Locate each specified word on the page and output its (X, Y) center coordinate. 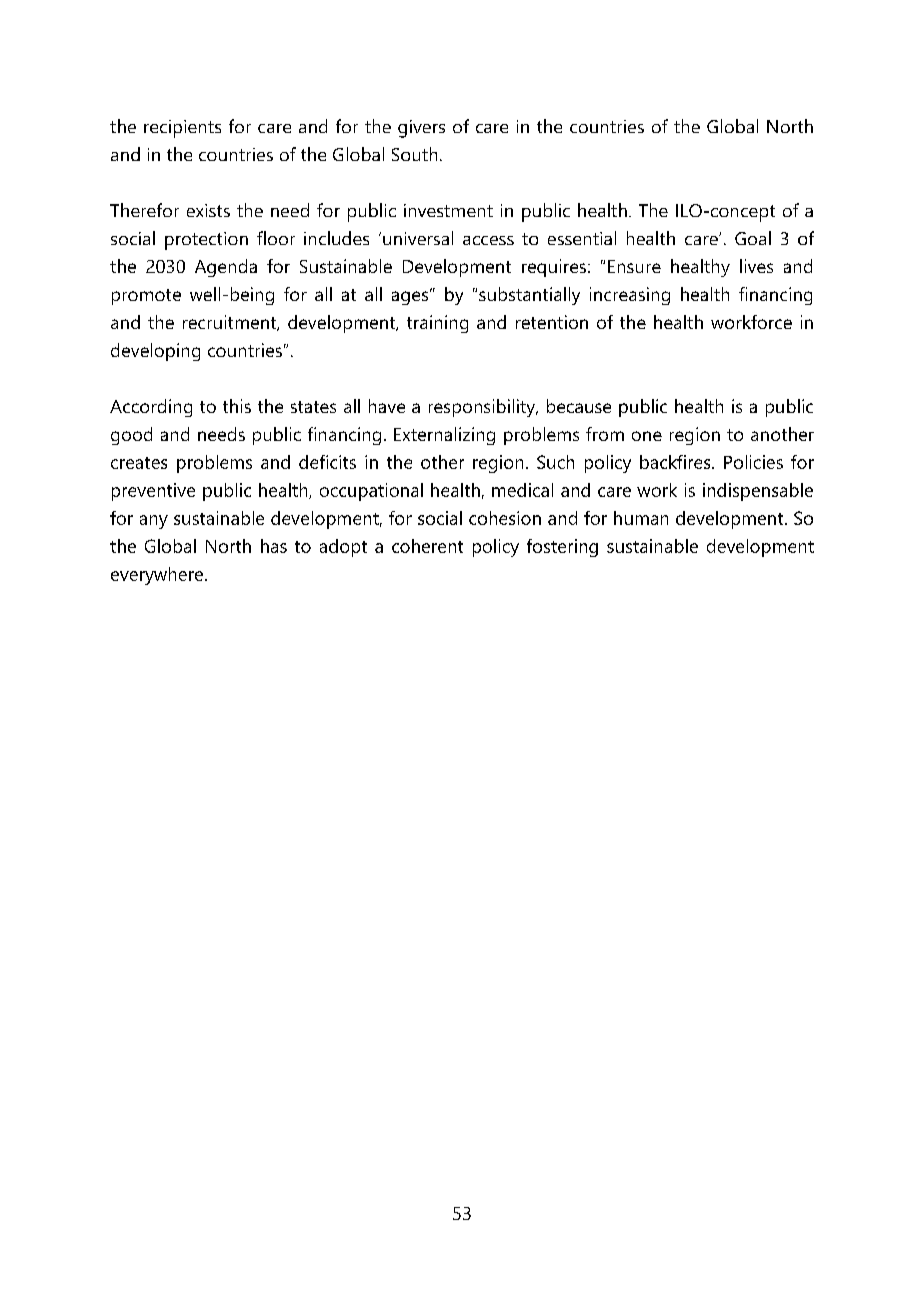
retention (552, 322)
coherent (427, 546)
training (437, 324)
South (414, 154)
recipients (182, 129)
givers (421, 129)
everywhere (158, 576)
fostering (562, 548)
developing (155, 352)
